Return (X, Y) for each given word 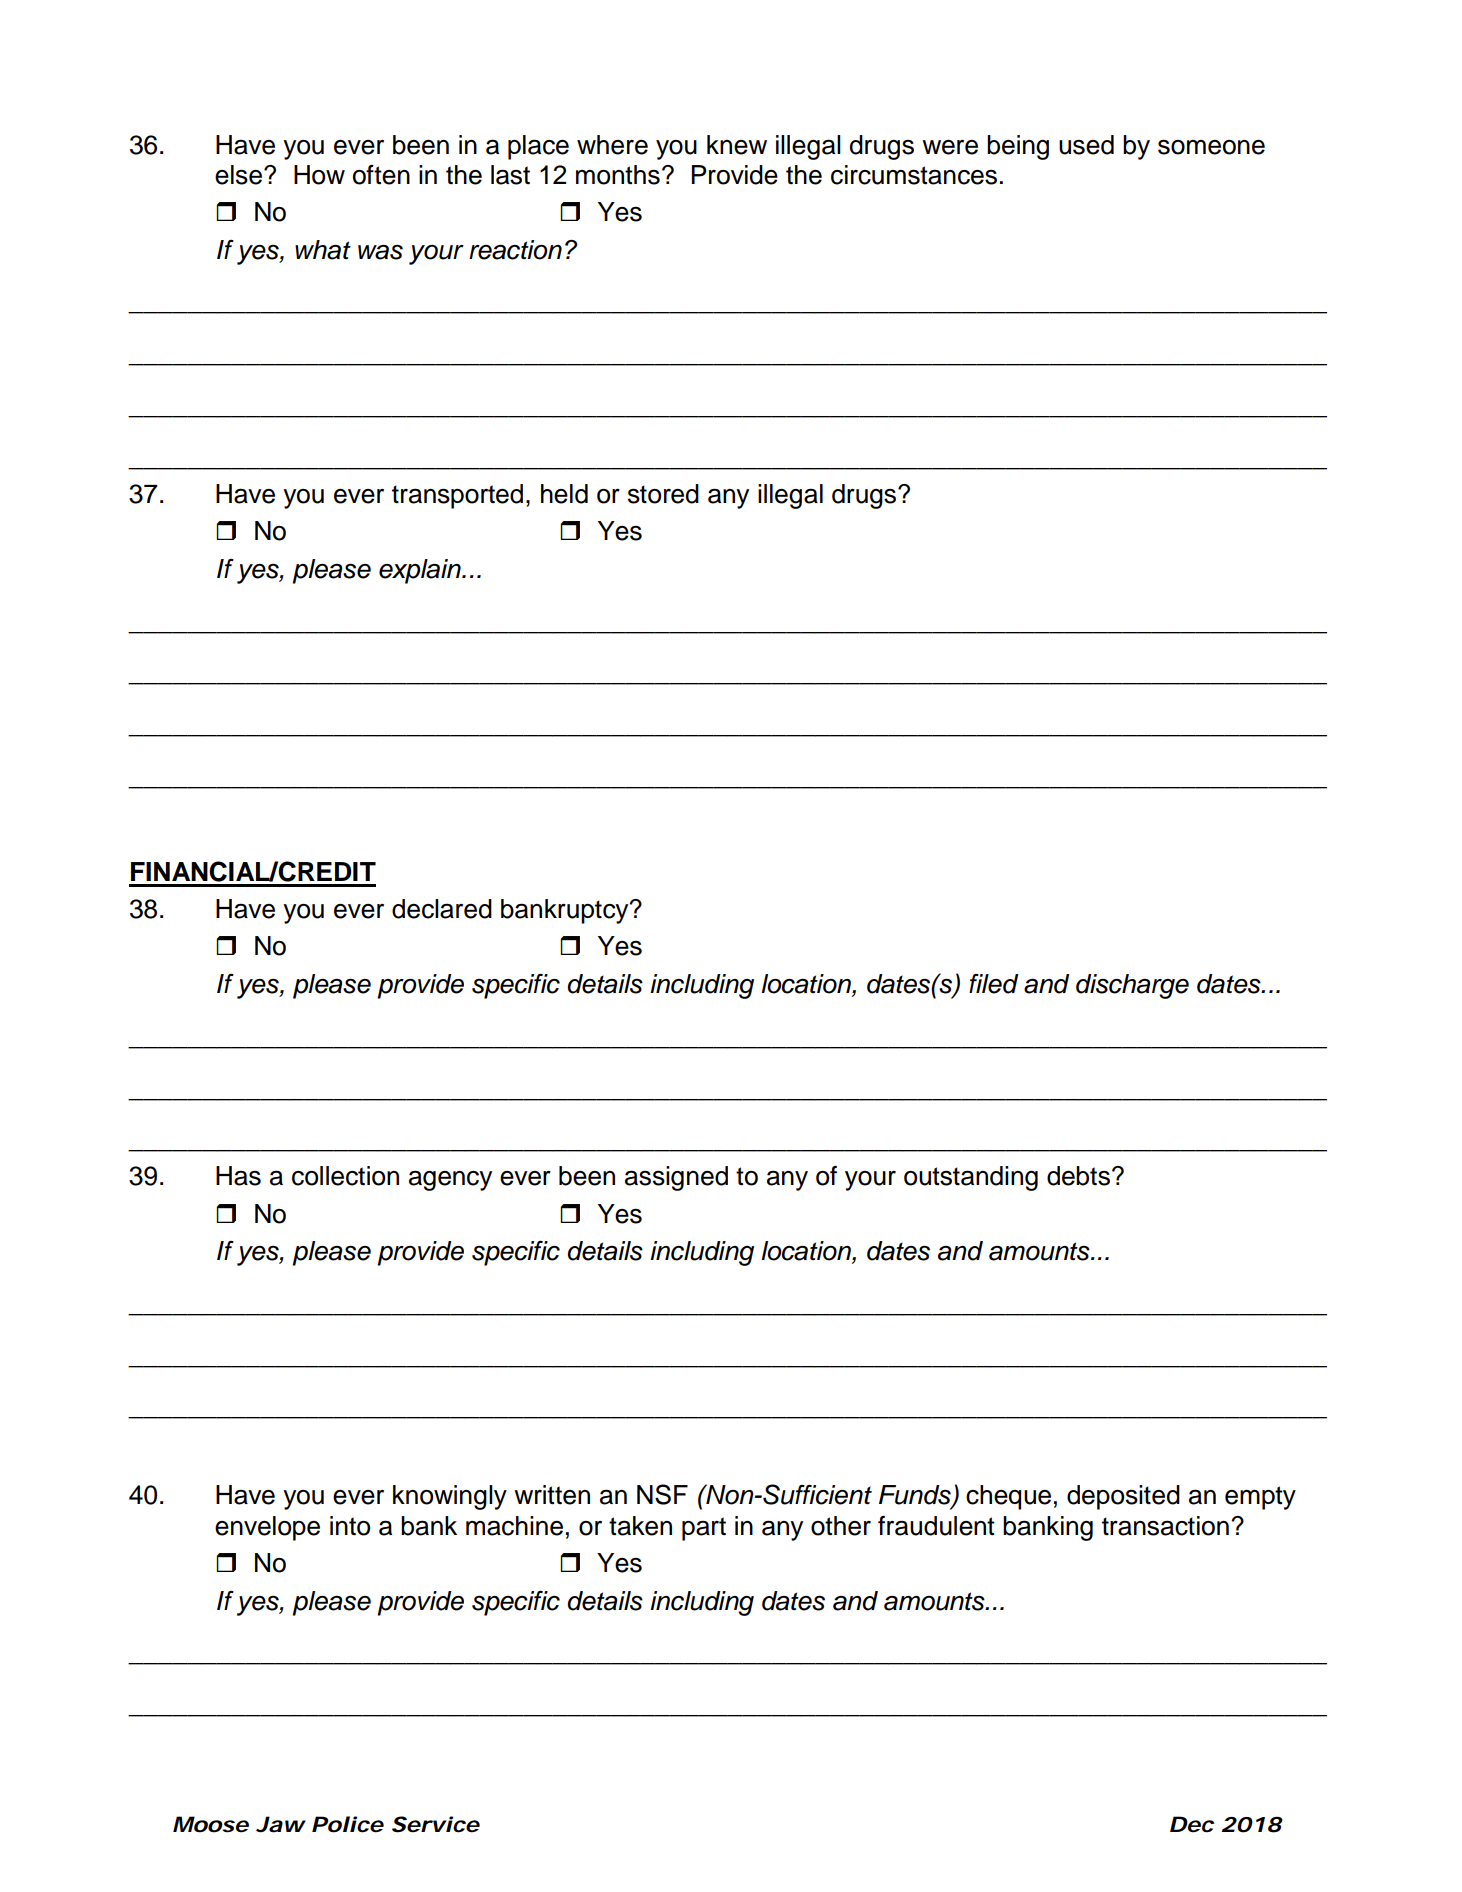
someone (1211, 147)
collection (345, 1176)
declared (442, 909)
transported (457, 496)
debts (1078, 1176)
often (381, 175)
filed (994, 984)
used (1086, 145)
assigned (676, 1178)
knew (737, 145)
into (350, 1526)
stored (663, 494)
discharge (1132, 986)
